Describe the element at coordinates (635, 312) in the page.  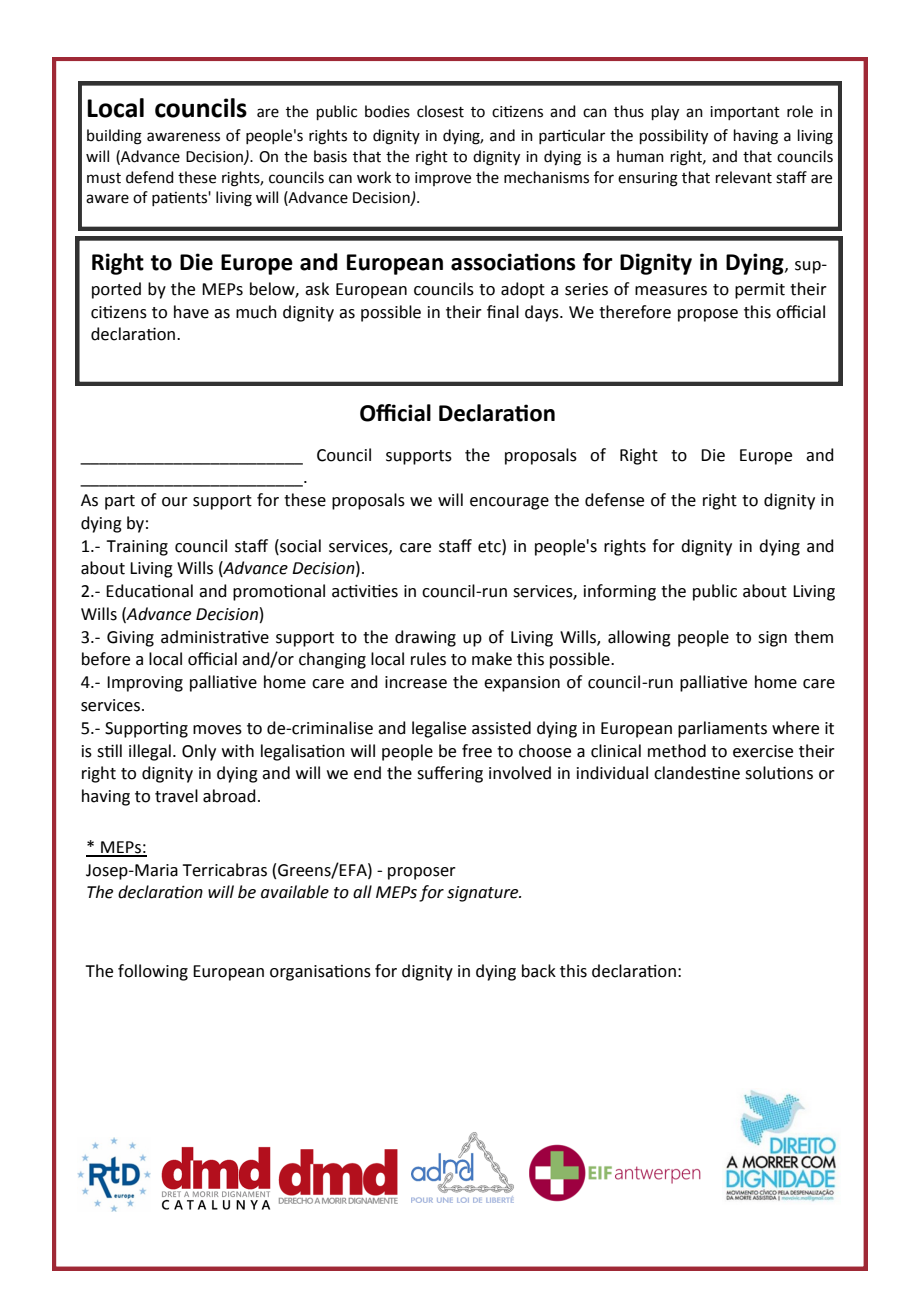
I see `therefore` at that location.
